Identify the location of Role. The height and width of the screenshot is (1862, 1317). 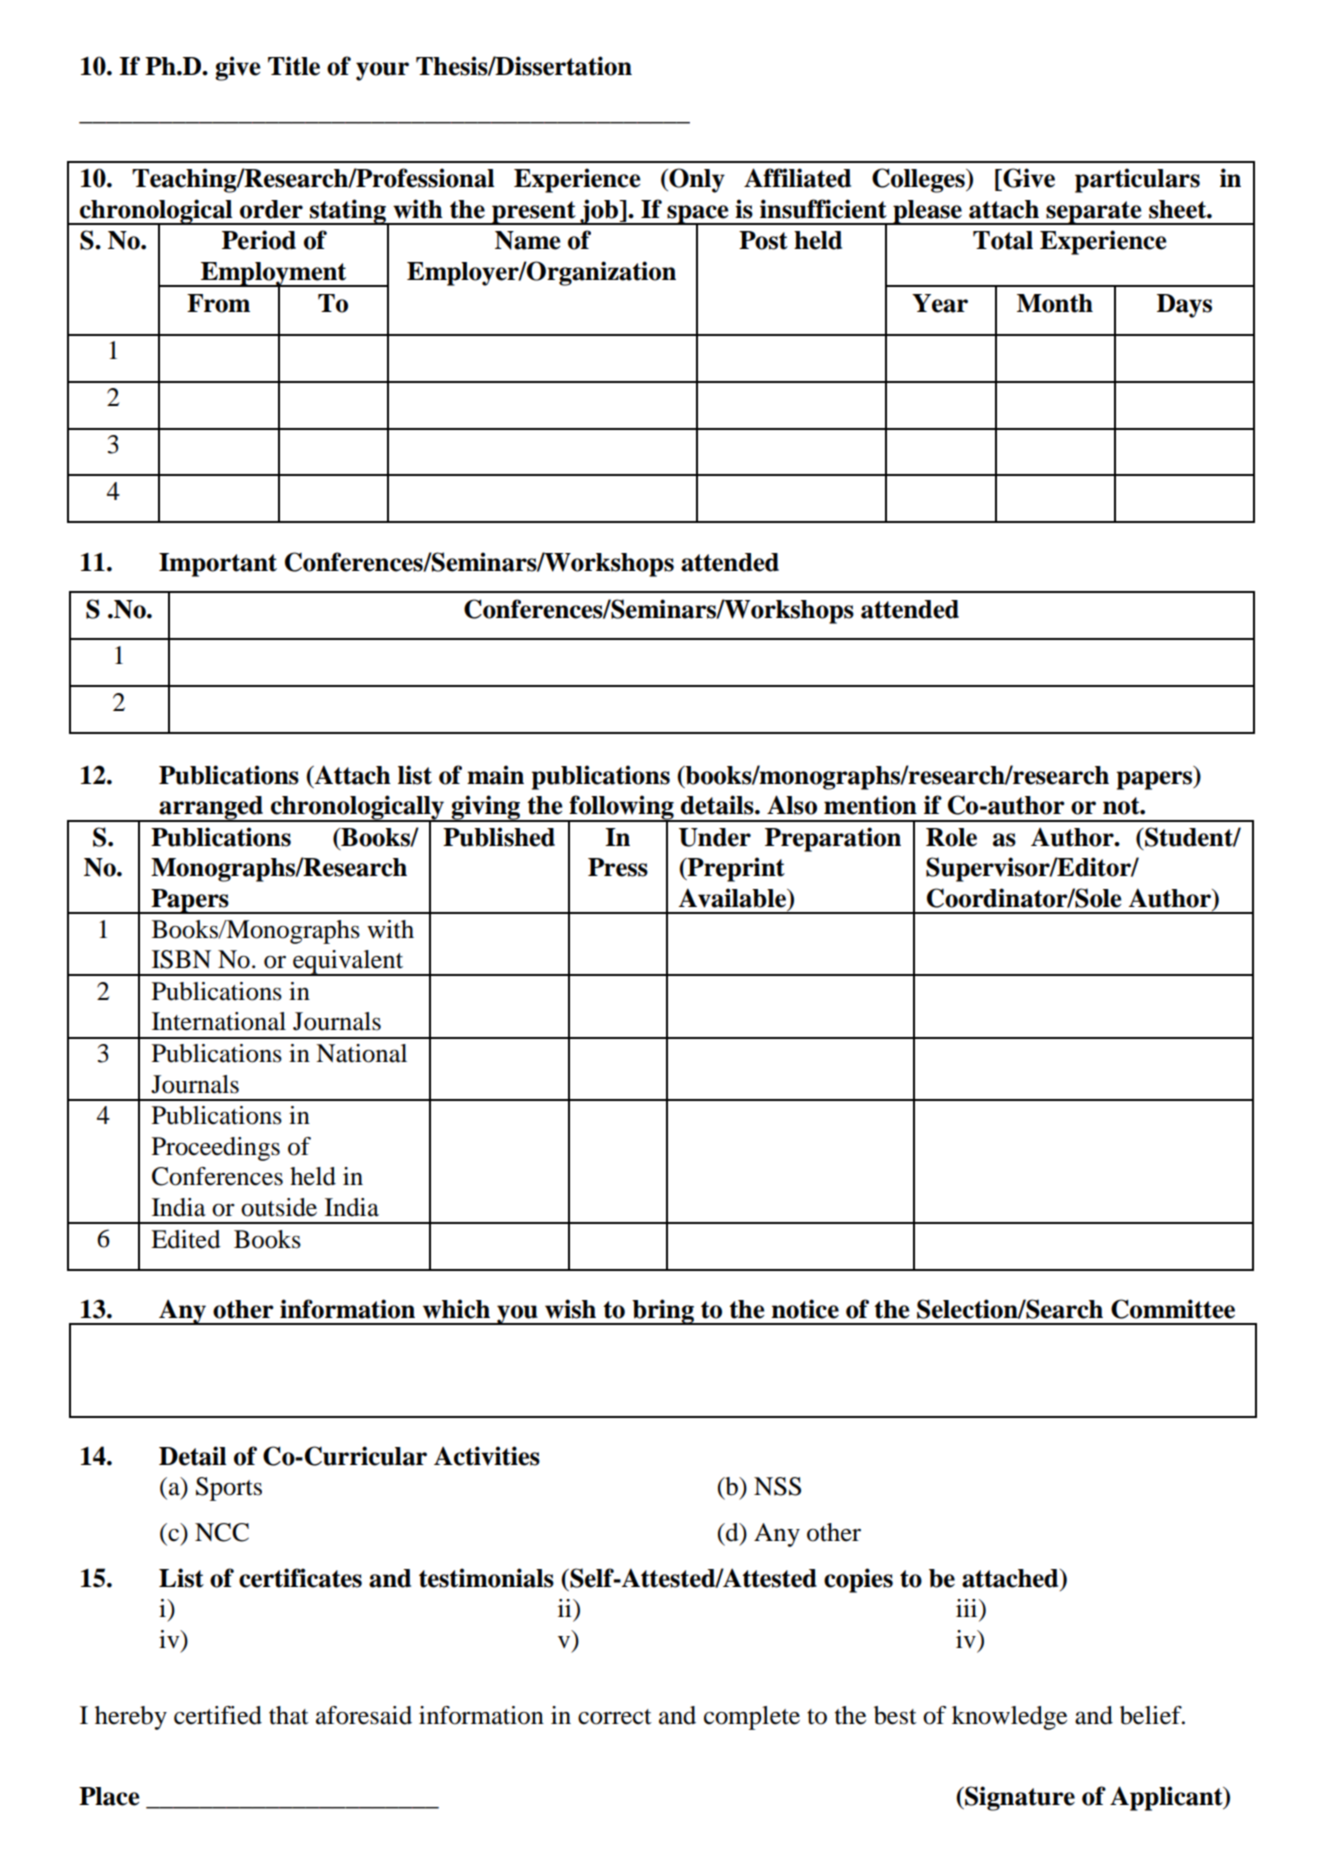
(951, 837).
